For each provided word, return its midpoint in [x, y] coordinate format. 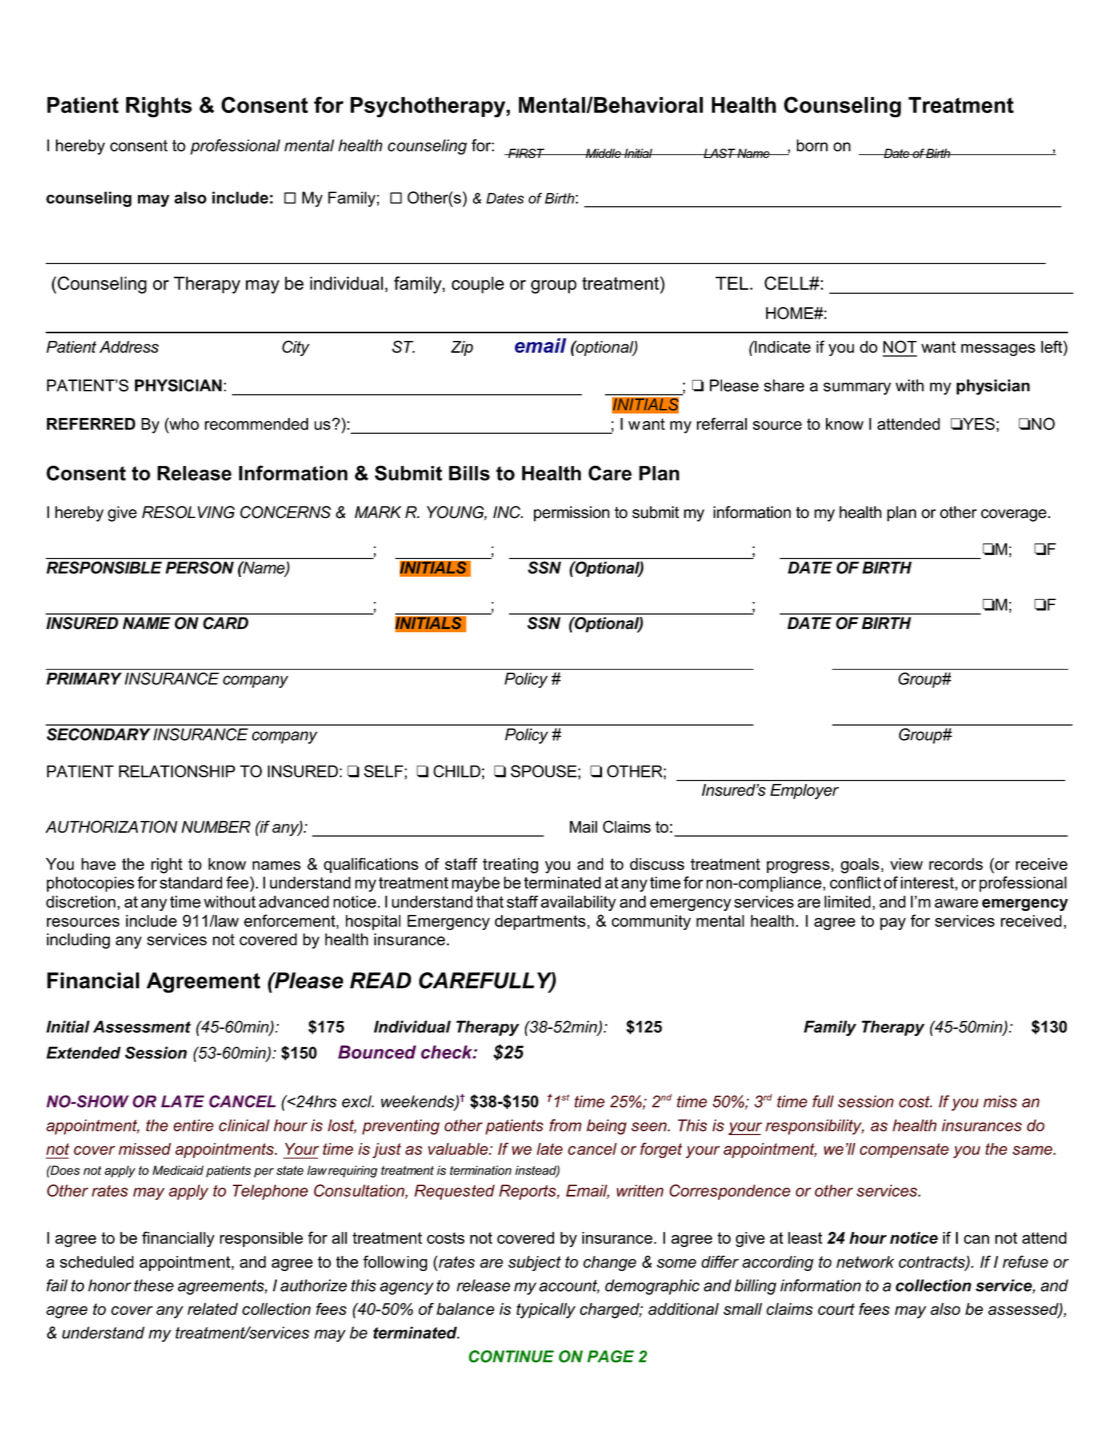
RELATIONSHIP [177, 771]
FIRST [526, 153]
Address [129, 347]
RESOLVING [188, 512]
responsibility [815, 1127]
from [565, 1125]
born [812, 145]
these [154, 1285]
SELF [383, 771]
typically [546, 1311]
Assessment [142, 1026]
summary [857, 388]
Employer [804, 791]
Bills [469, 473]
